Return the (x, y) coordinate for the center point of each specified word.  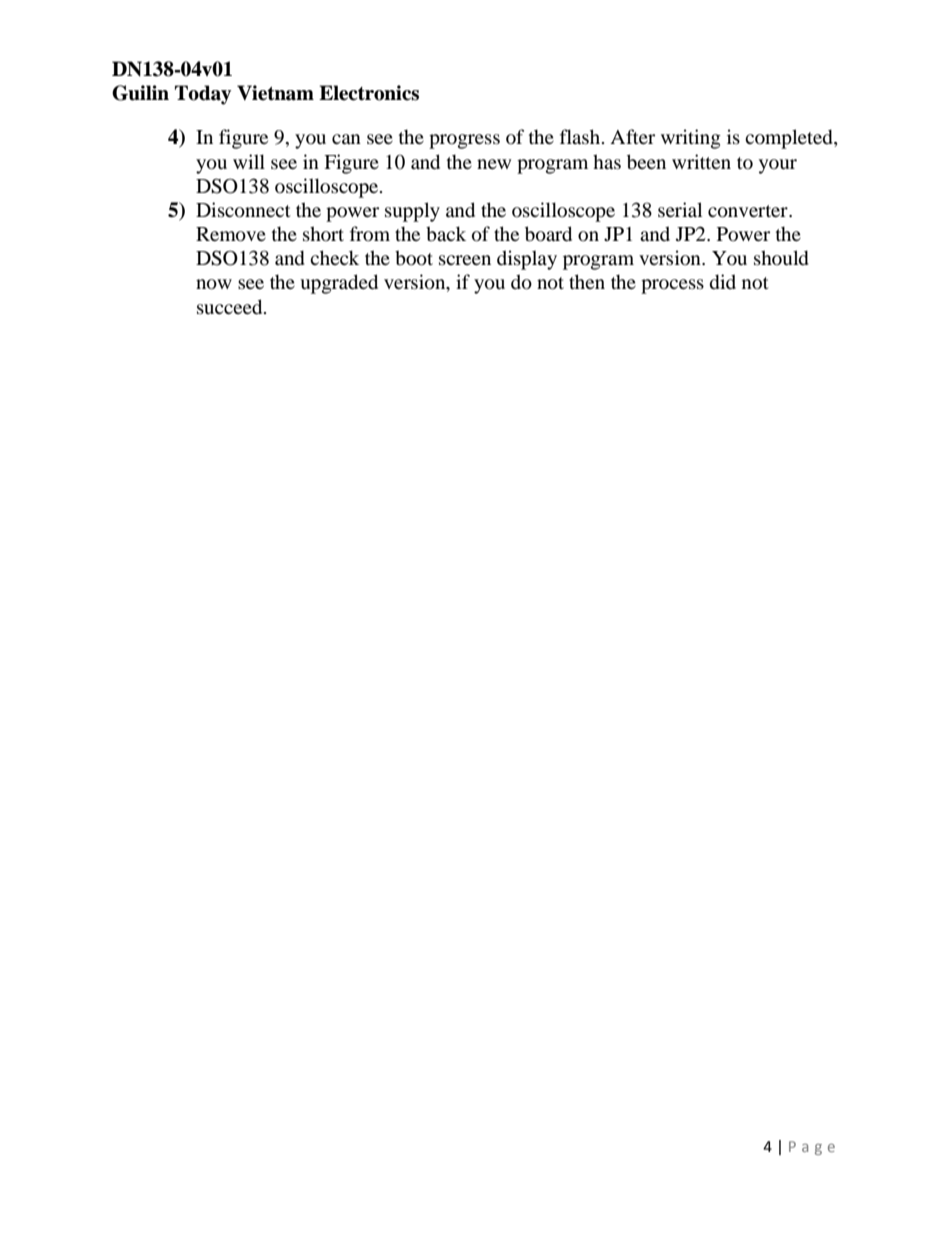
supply (412, 212)
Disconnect (243, 210)
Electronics (369, 93)
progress (464, 141)
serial (680, 209)
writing (691, 139)
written (701, 161)
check (334, 257)
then (587, 281)
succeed (231, 307)
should (781, 258)
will (249, 161)
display (527, 260)
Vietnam (275, 93)
